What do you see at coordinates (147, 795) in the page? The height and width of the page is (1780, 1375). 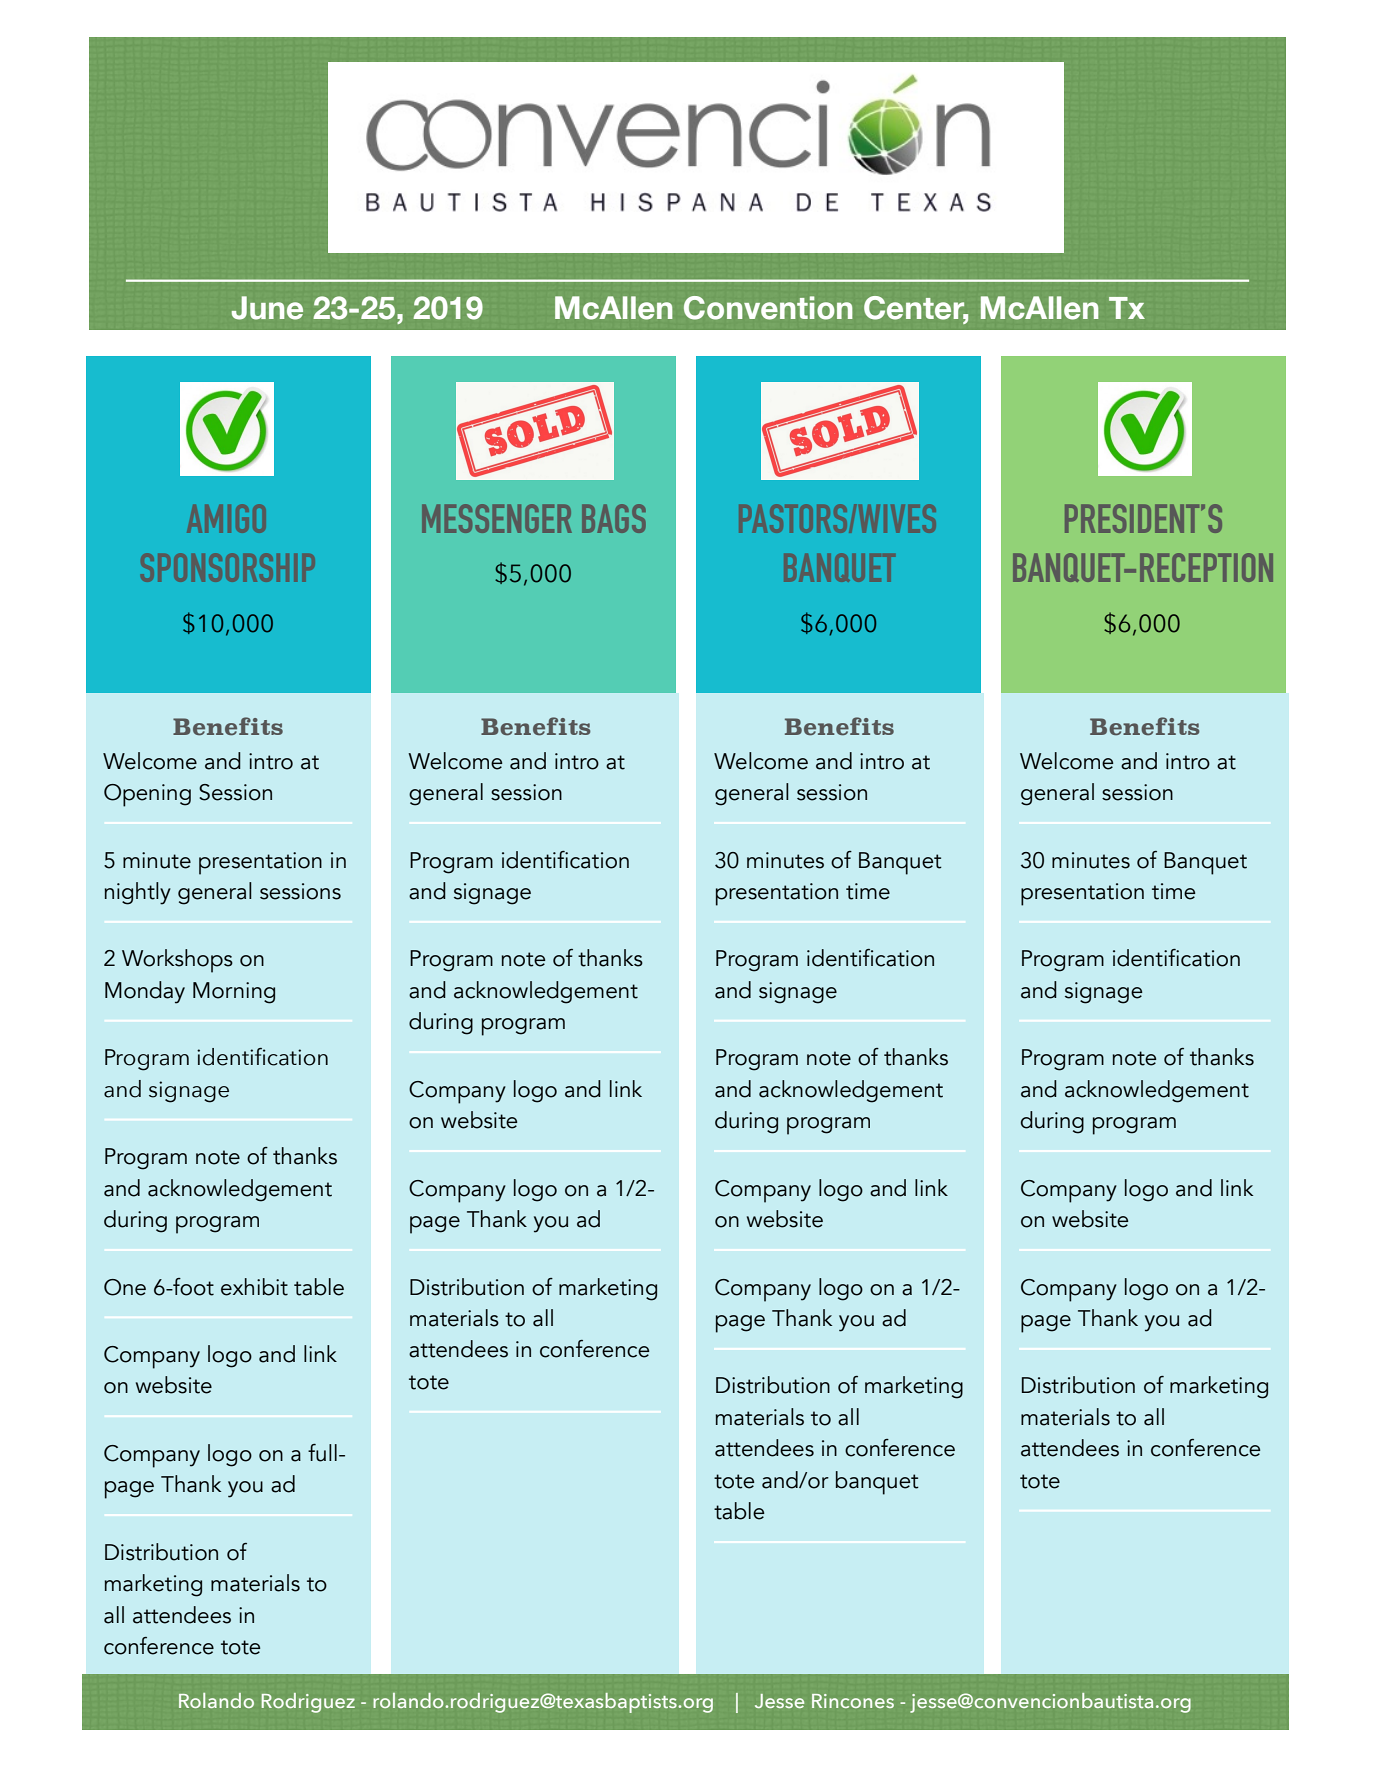 I see `Opening` at bounding box center [147, 795].
